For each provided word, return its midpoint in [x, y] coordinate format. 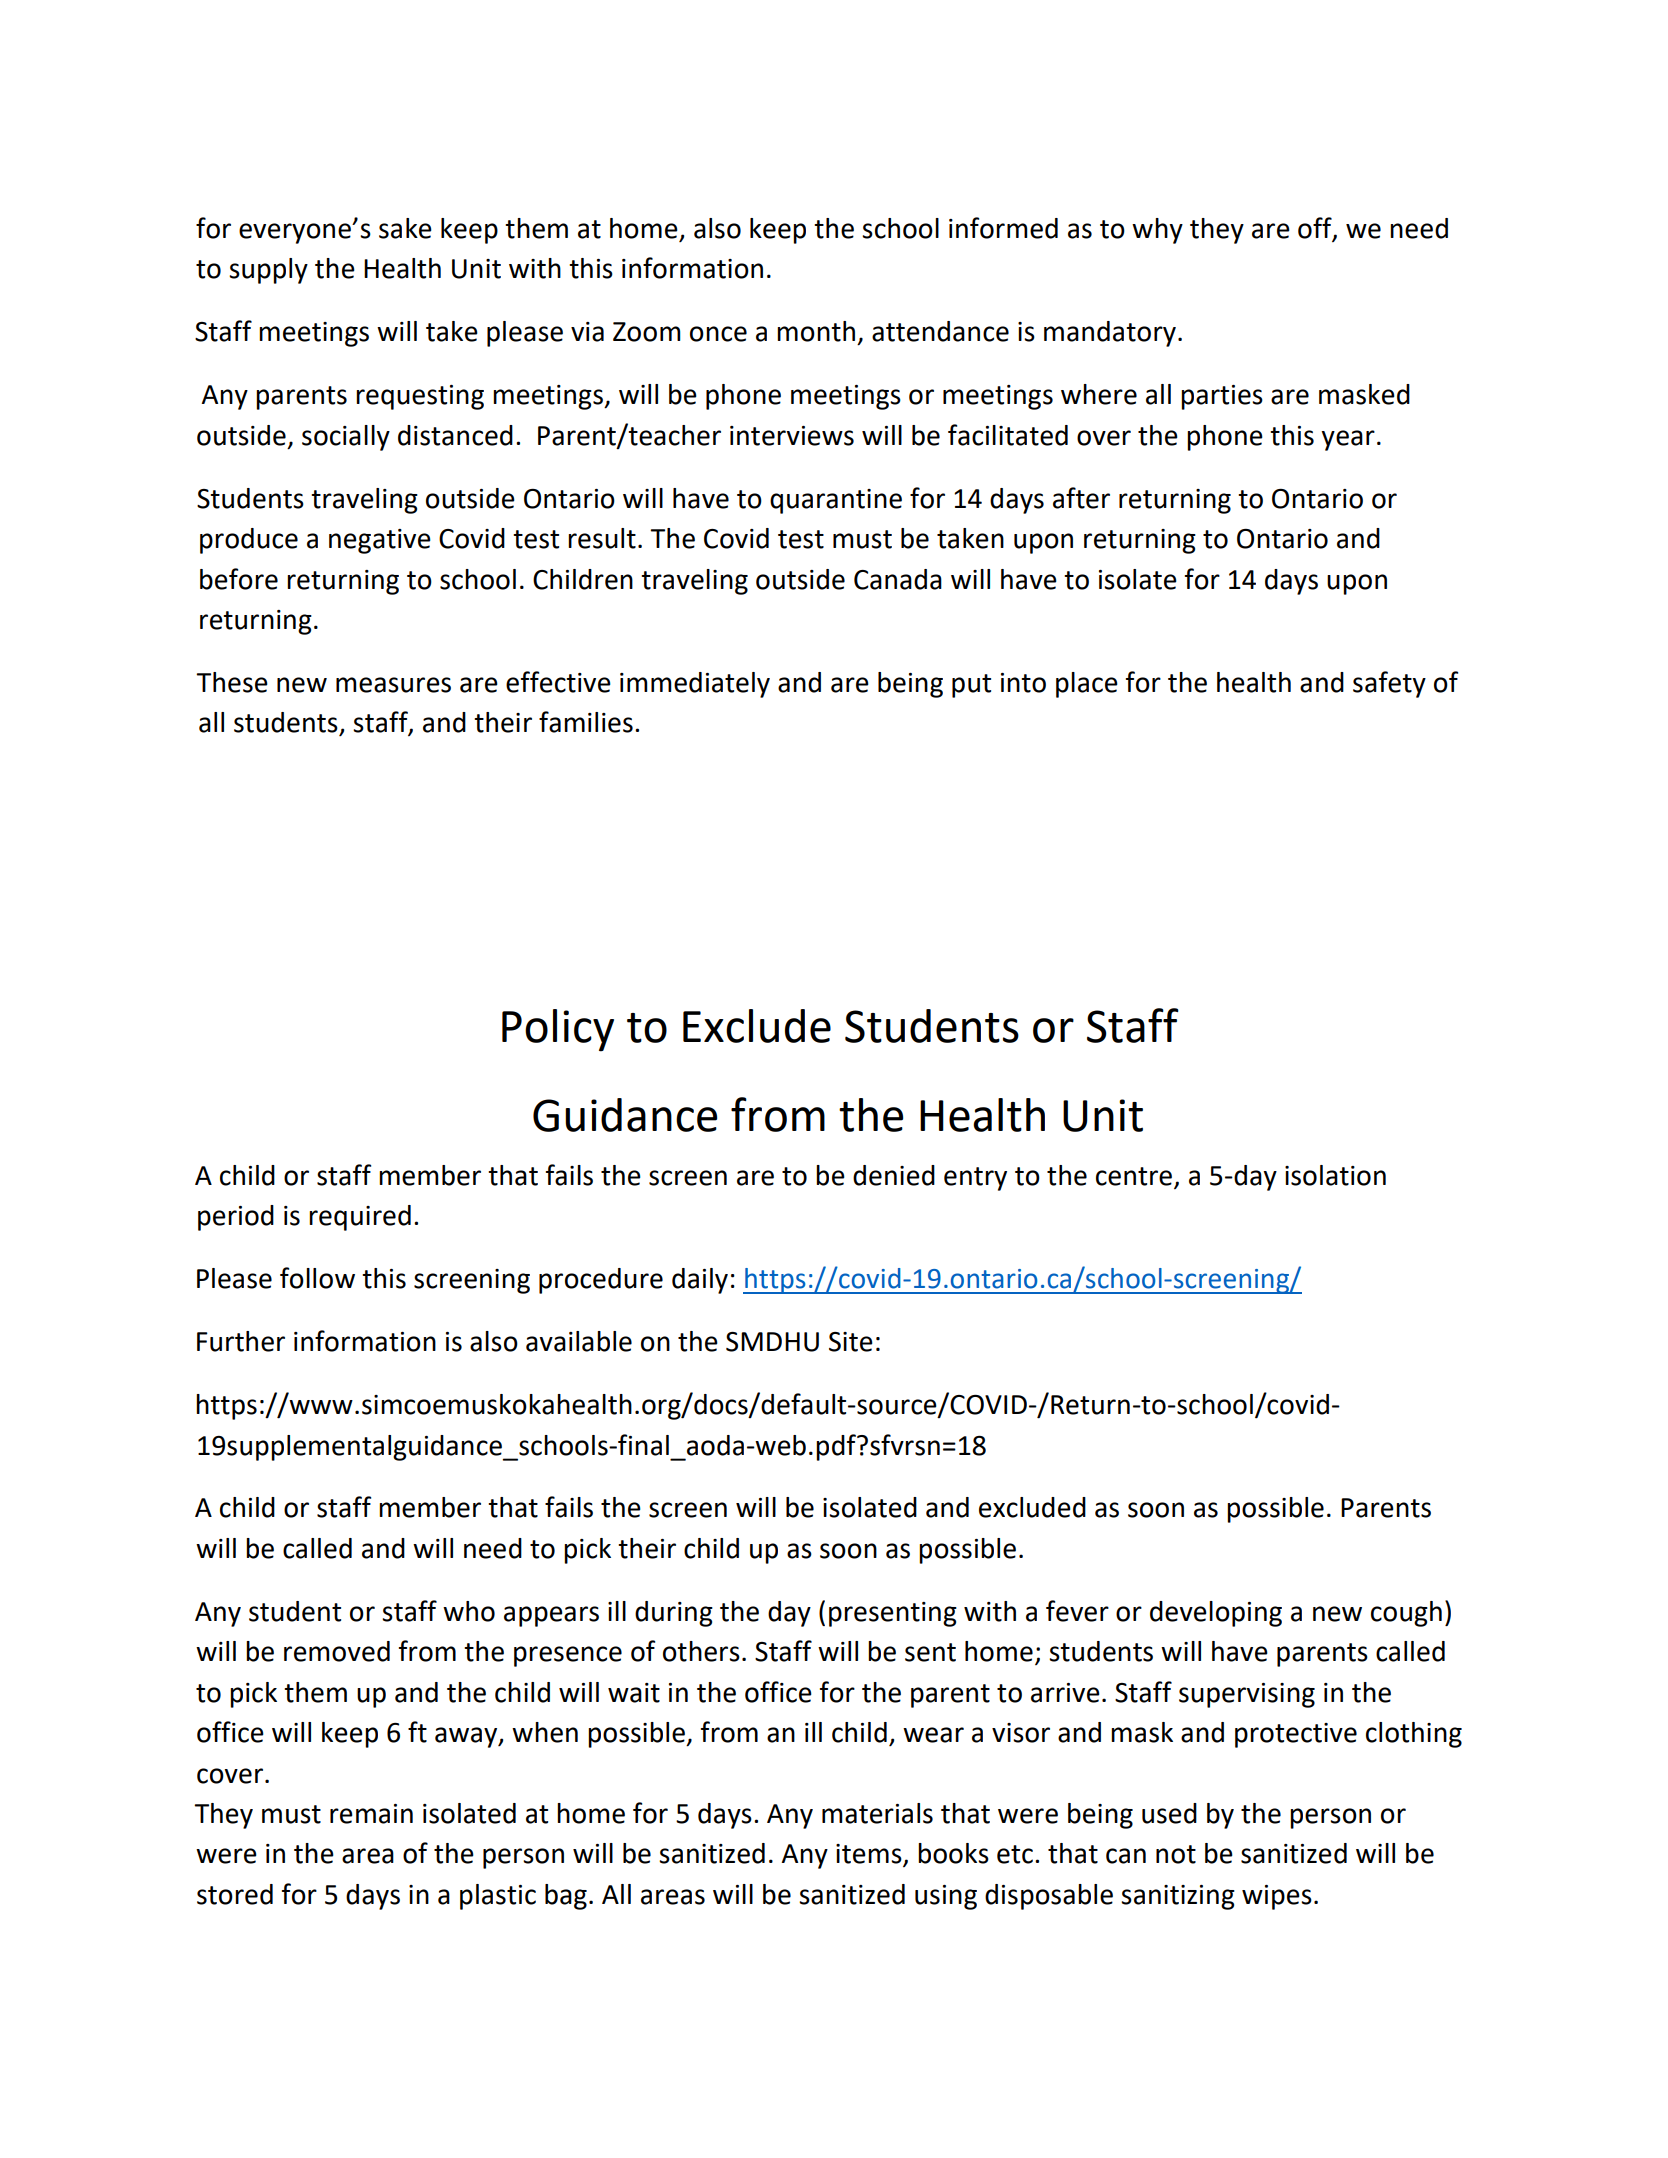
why [1157, 231]
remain [371, 1814]
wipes [1277, 1897]
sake [405, 228]
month [816, 331]
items [870, 1855]
